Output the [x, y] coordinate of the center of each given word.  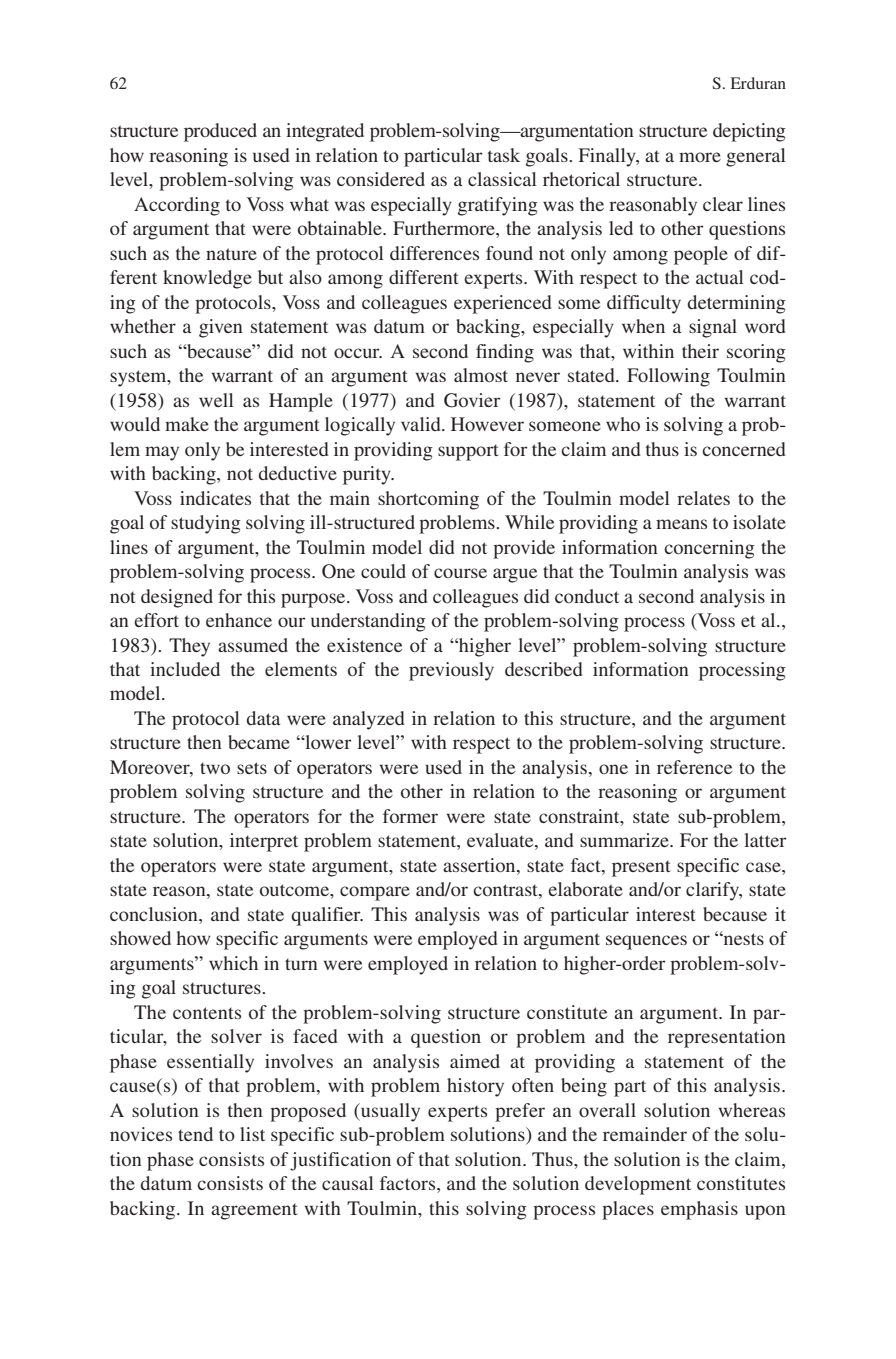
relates [703, 498]
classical [502, 179]
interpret [264, 842]
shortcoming [428, 500]
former [410, 816]
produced [220, 132]
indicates [215, 498]
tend [195, 1134]
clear [723, 204]
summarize [625, 840]
